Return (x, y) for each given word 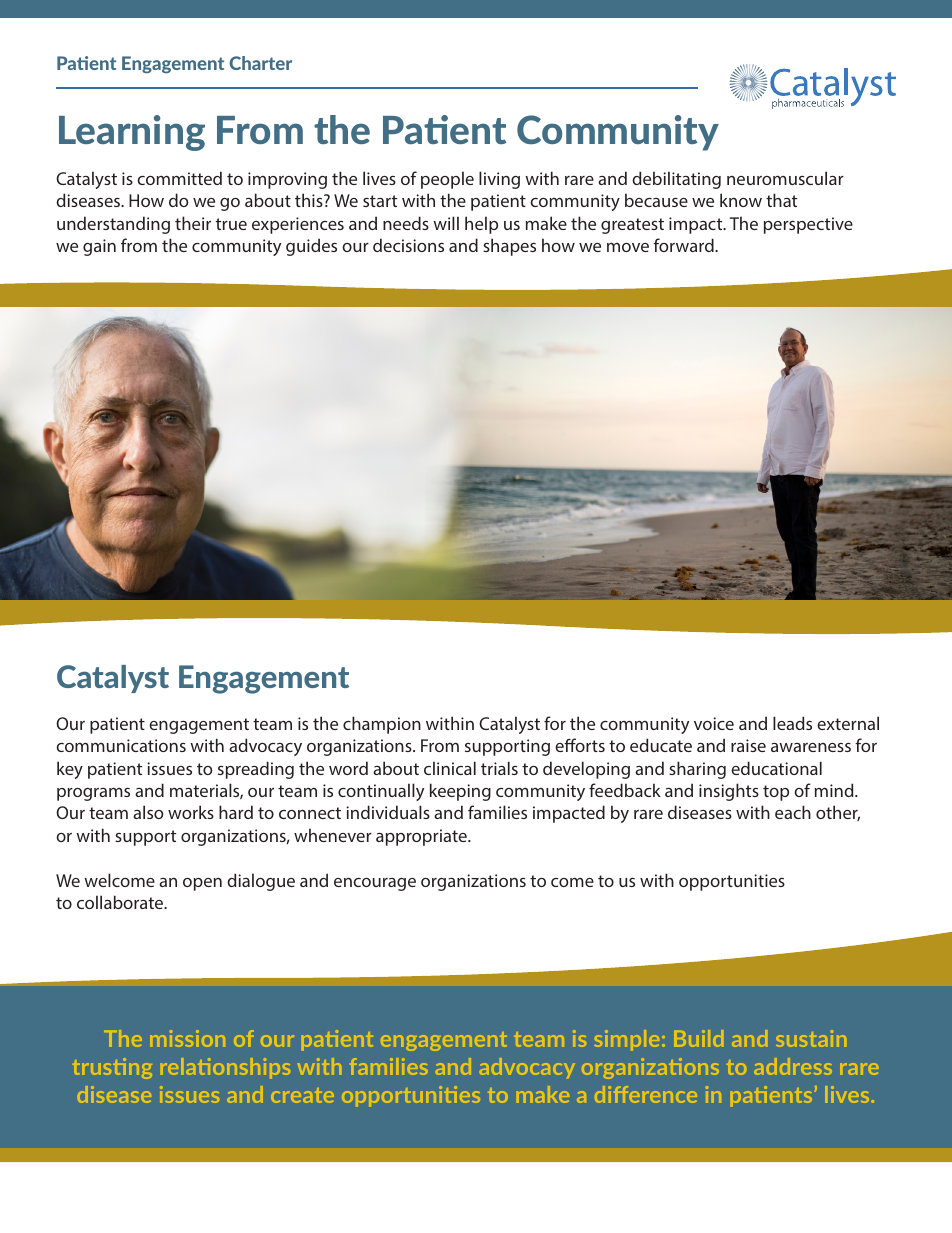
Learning (132, 133)
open (202, 884)
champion (382, 725)
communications (121, 745)
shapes (509, 247)
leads (792, 723)
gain (99, 247)
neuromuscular (785, 178)
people (447, 180)
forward (684, 245)
